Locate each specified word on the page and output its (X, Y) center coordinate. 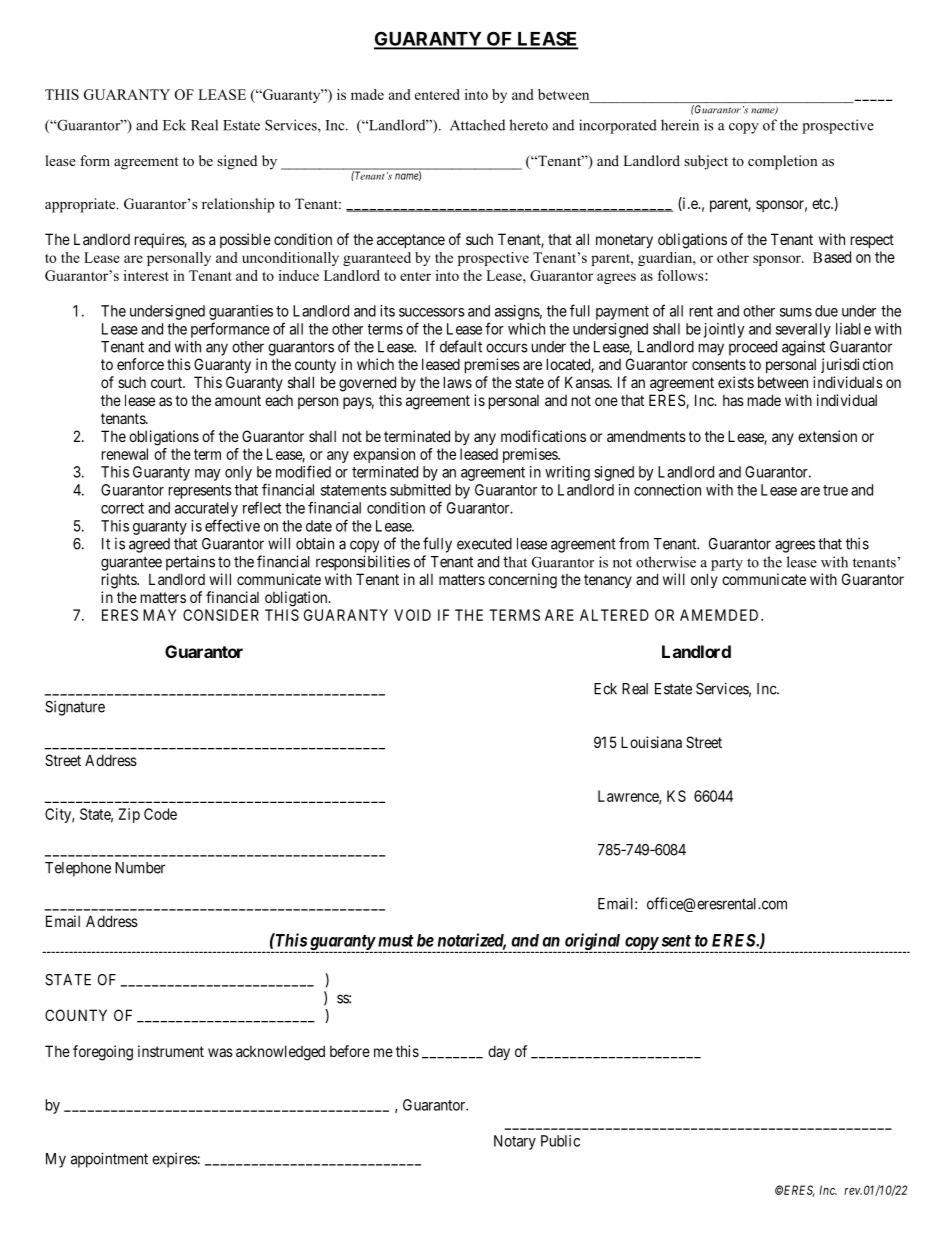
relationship (238, 205)
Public (560, 1141)
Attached (477, 125)
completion (783, 162)
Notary (515, 1142)
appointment (109, 1160)
